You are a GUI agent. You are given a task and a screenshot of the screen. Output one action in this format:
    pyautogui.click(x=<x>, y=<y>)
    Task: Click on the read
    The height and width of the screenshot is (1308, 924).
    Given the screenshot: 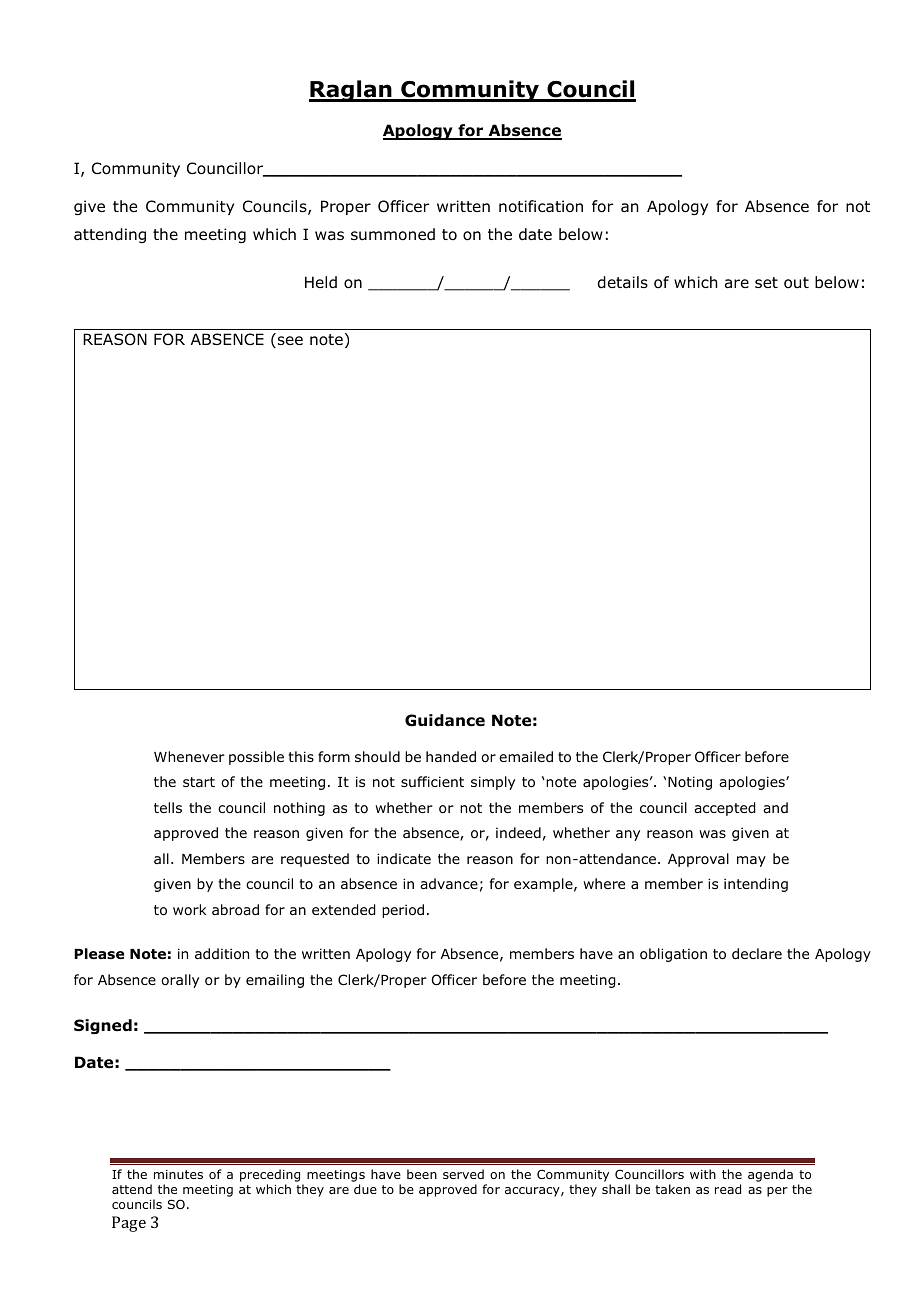 What is the action you would take?
    pyautogui.click(x=728, y=1189)
